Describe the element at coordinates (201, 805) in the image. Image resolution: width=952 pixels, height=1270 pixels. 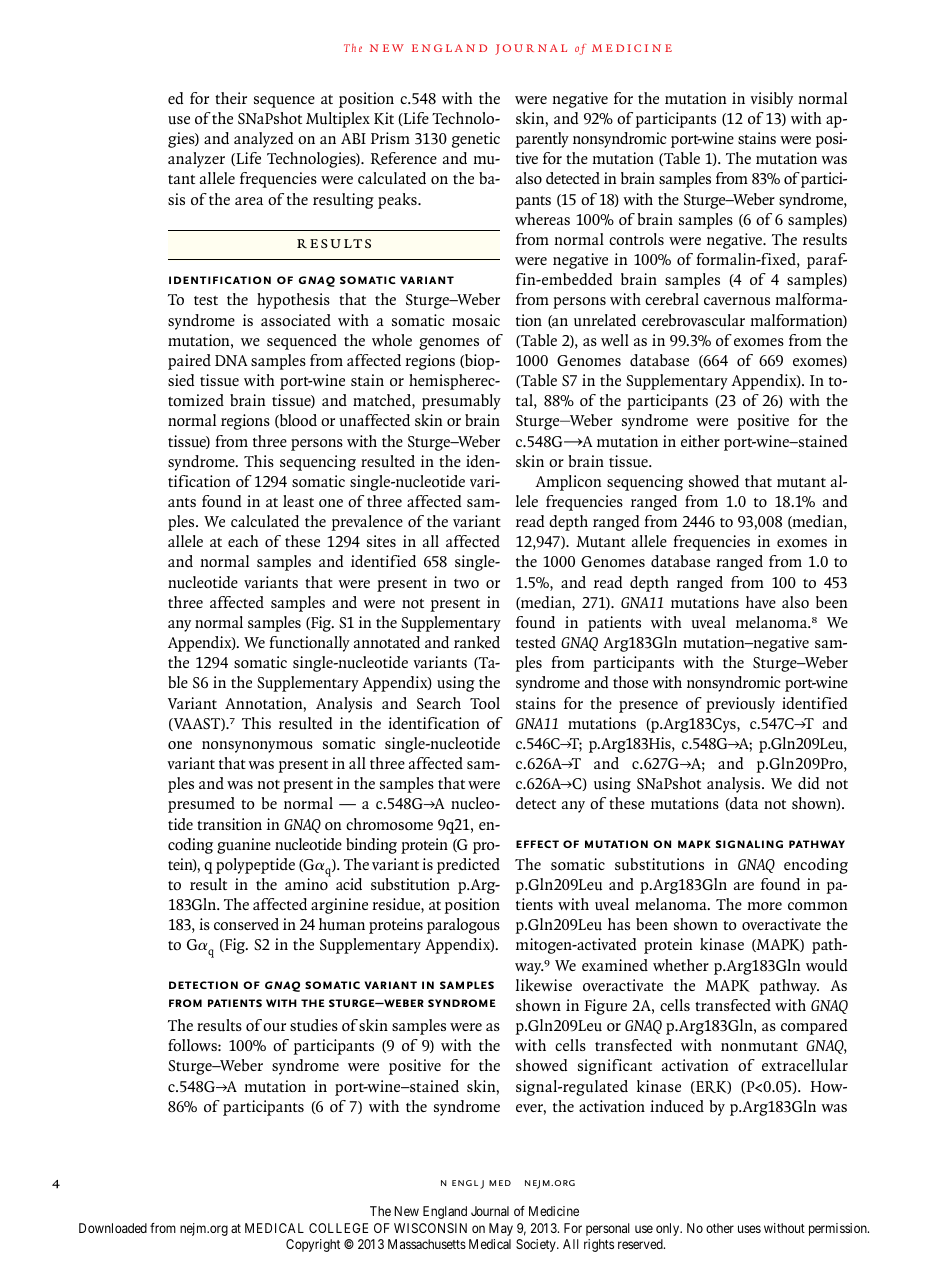
I see `presumed` at that location.
